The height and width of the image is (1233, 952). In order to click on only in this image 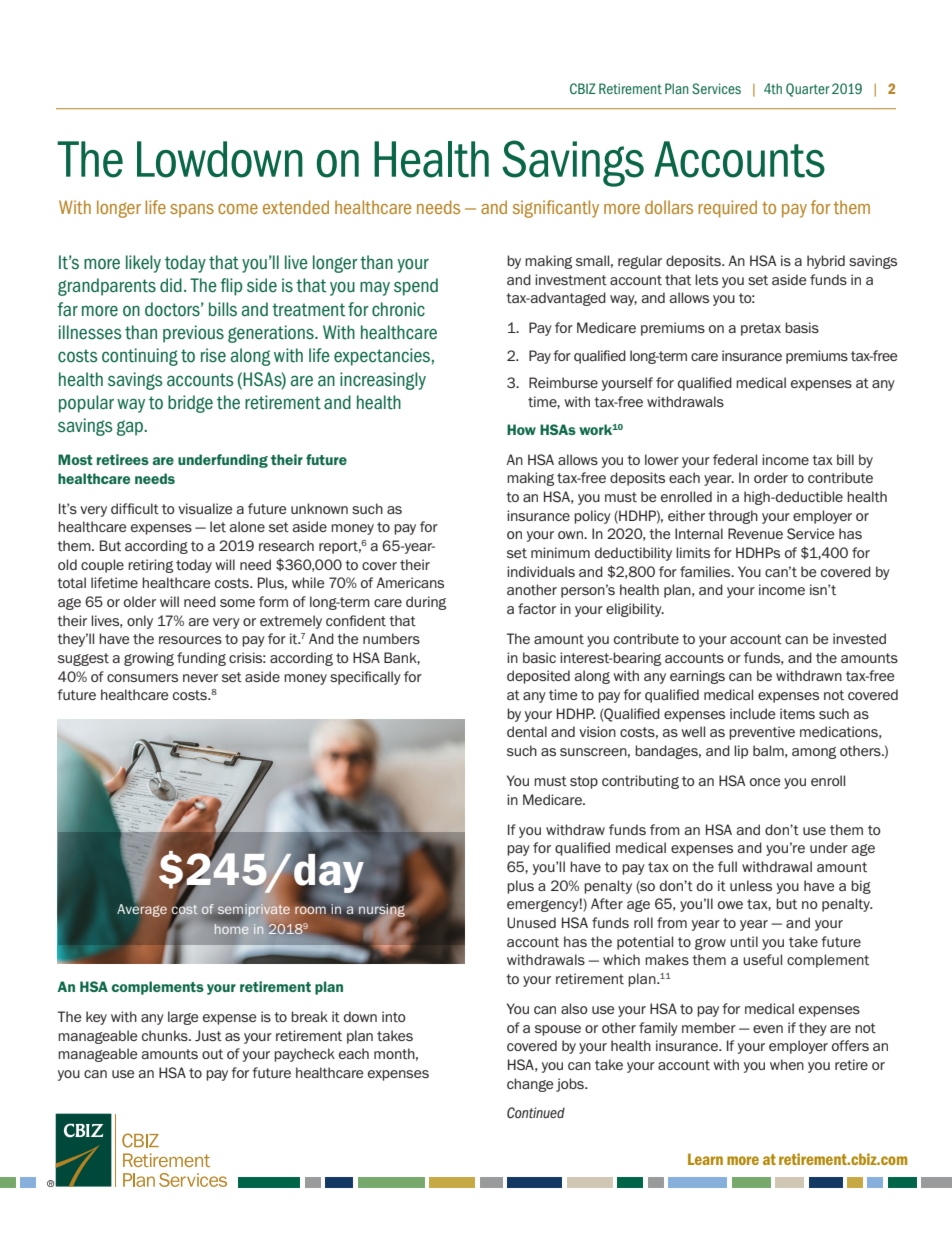, I will do `click(140, 622)`.
